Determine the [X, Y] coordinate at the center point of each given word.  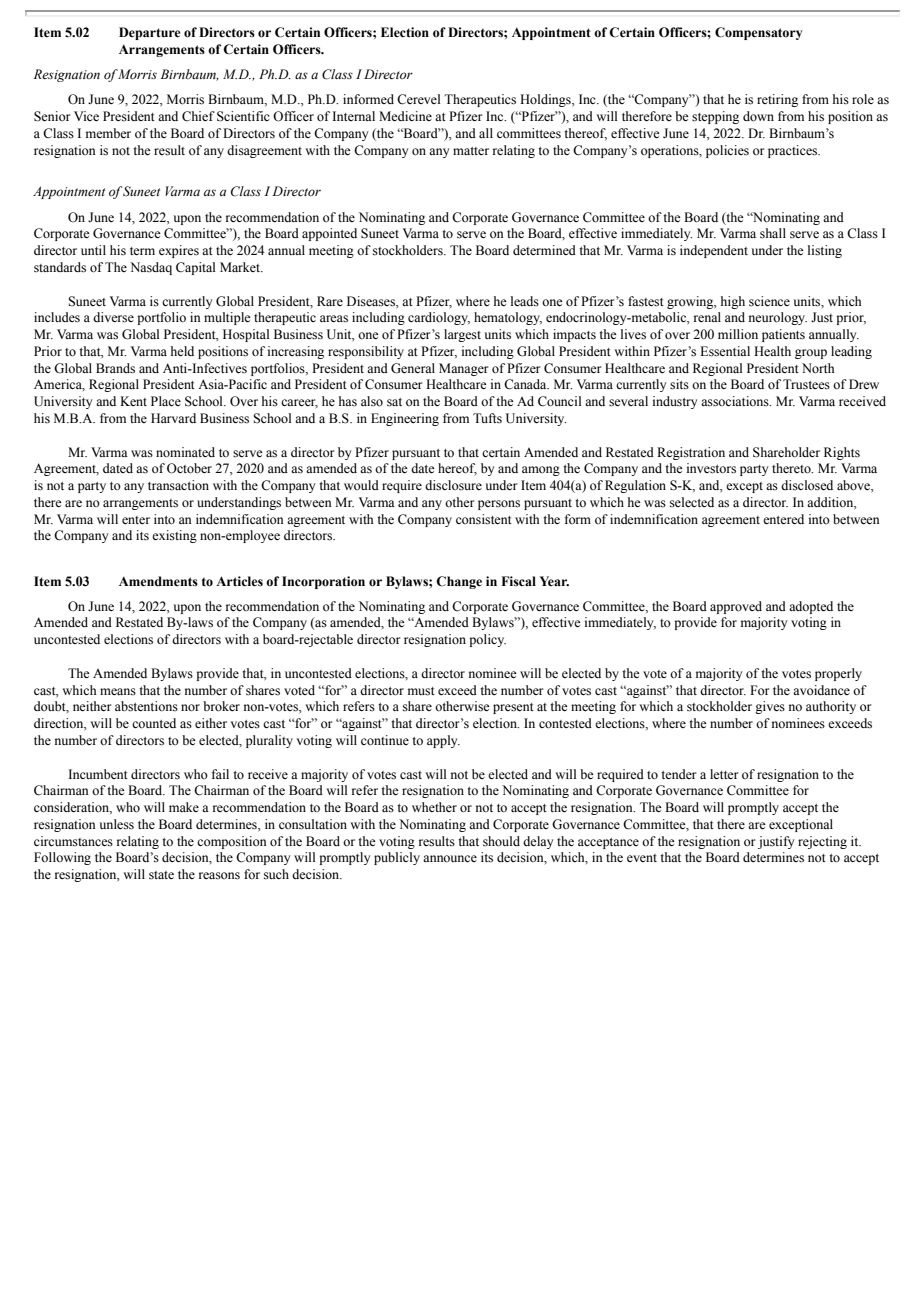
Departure [149, 33]
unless [117, 824]
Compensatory [758, 33]
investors [711, 468]
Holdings [546, 100]
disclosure [453, 485]
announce [450, 858]
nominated [185, 452]
